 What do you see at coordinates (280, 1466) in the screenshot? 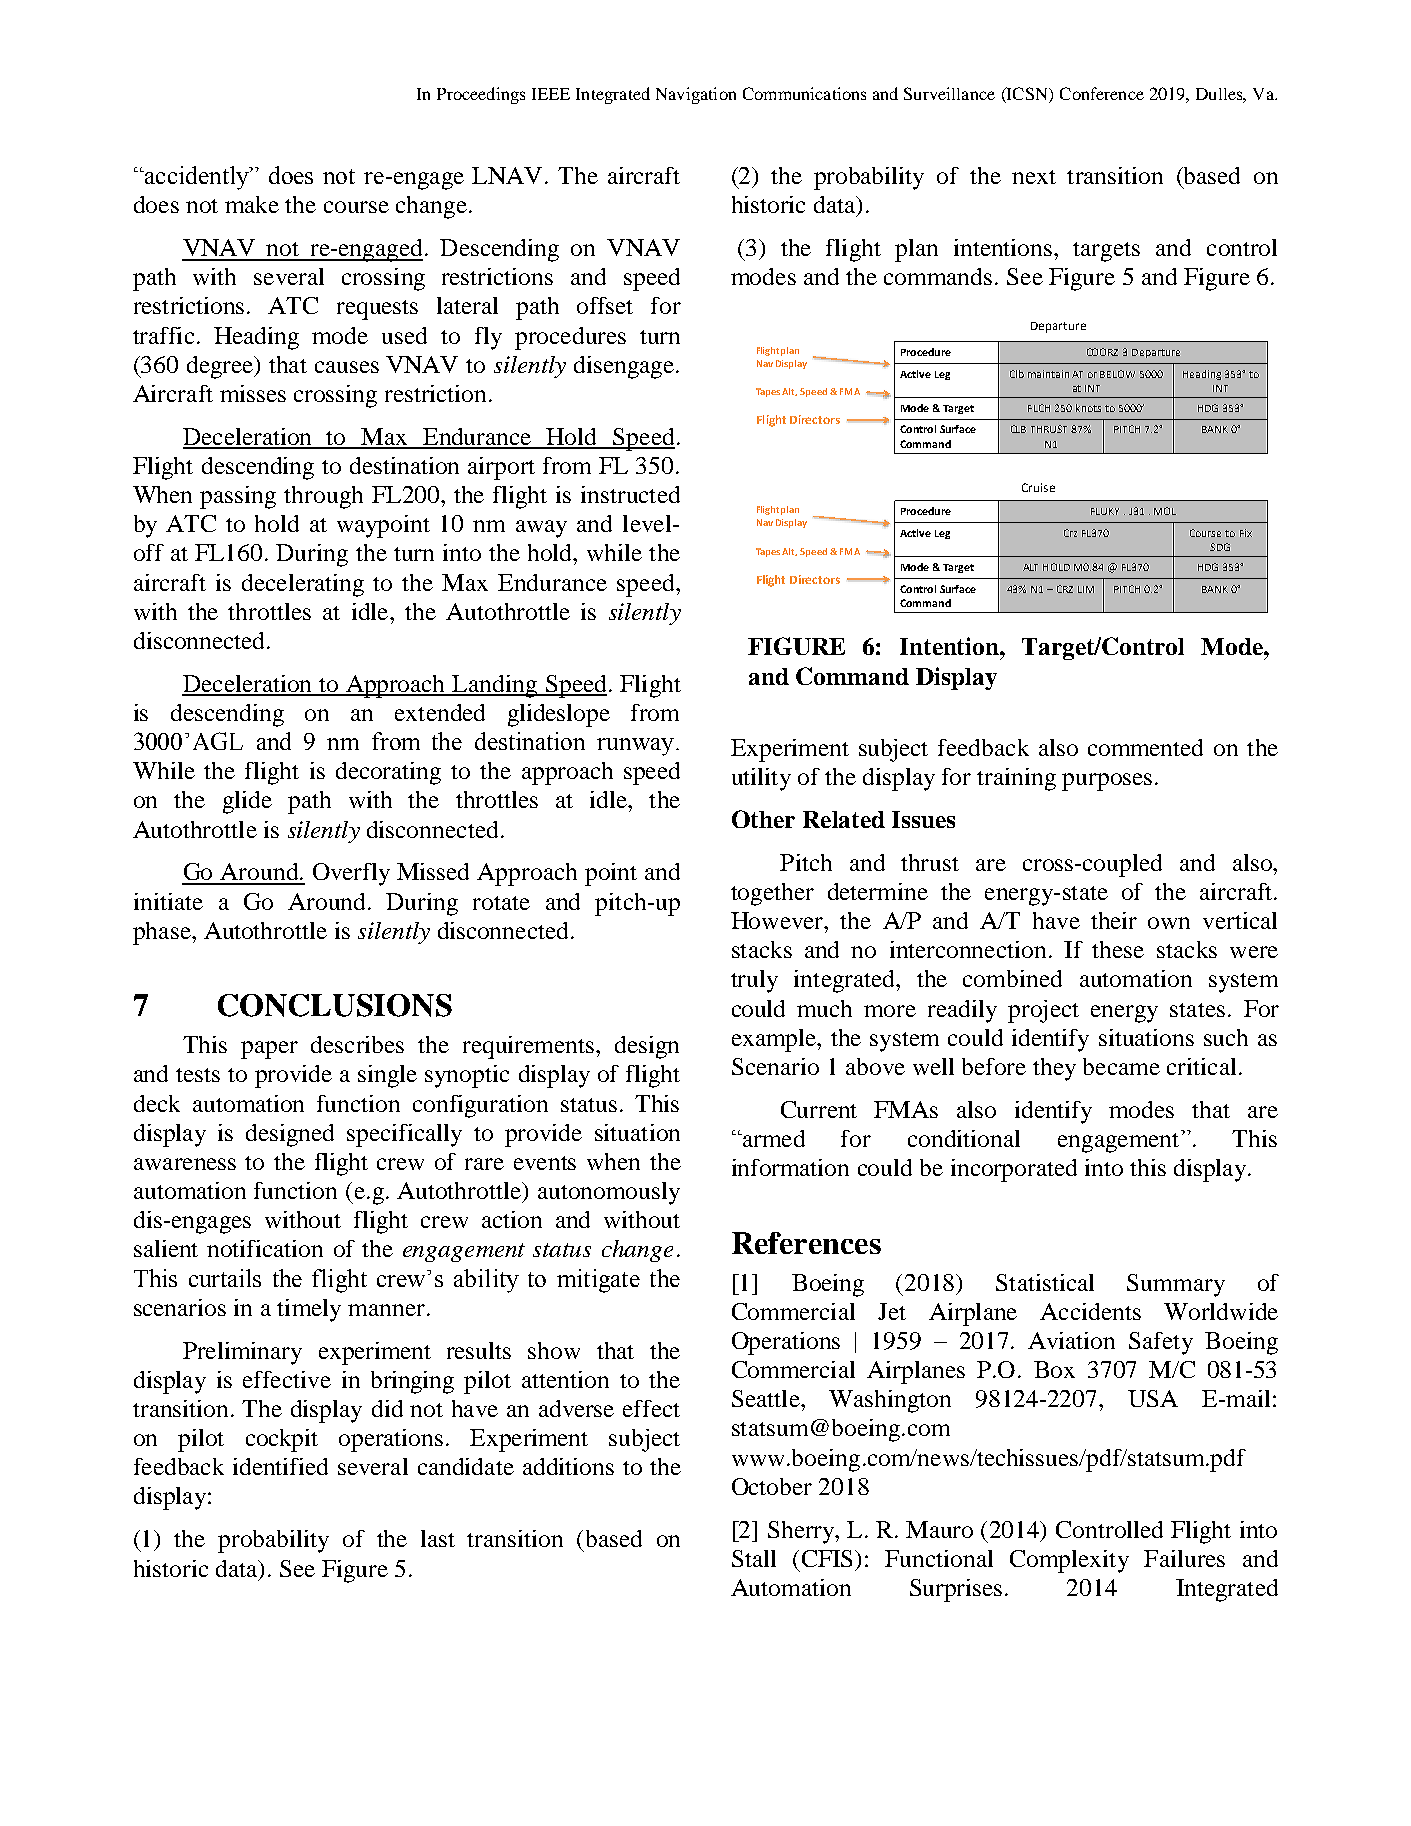
I see `identified` at bounding box center [280, 1466].
